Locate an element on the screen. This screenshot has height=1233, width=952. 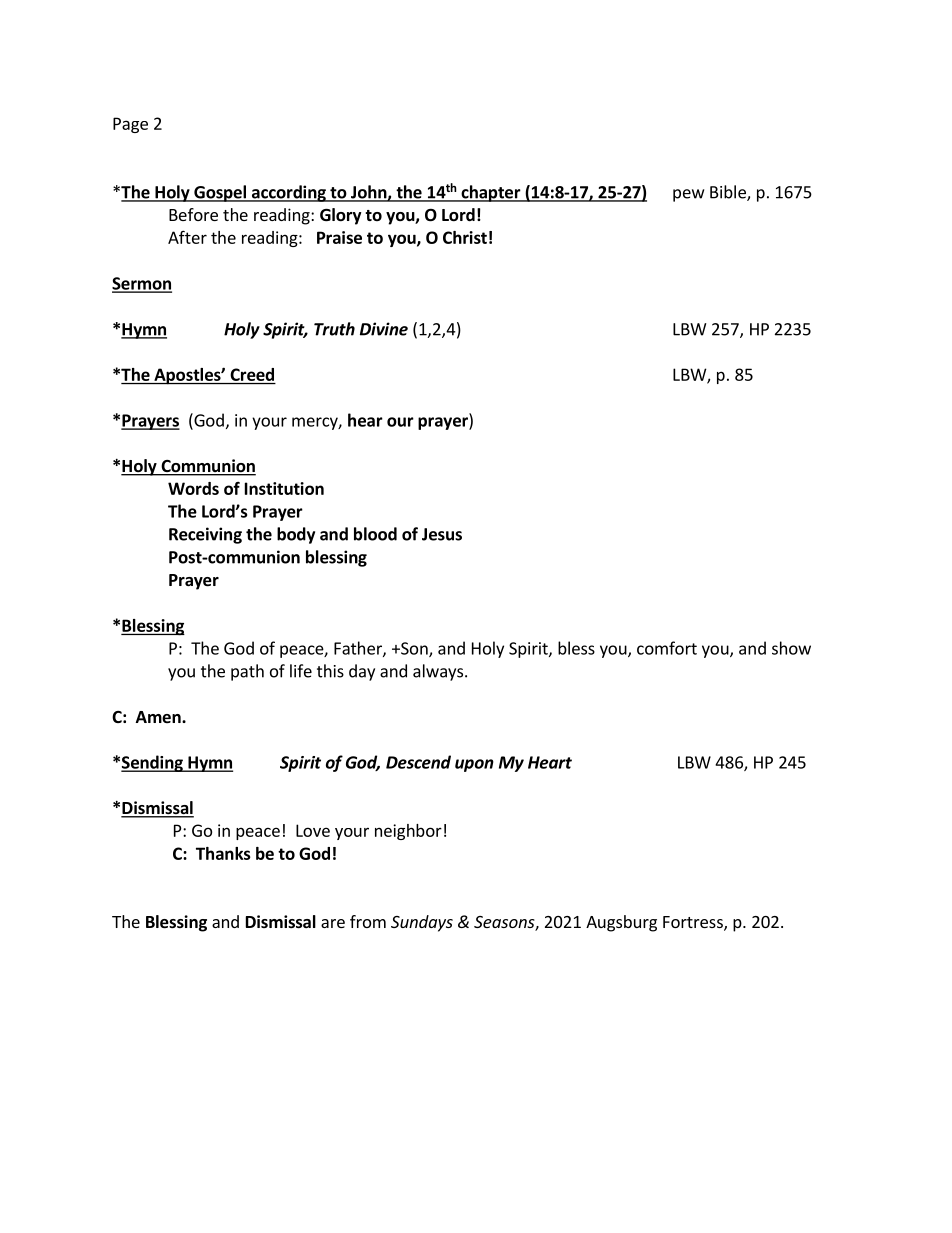
Bible is located at coordinates (729, 193).
